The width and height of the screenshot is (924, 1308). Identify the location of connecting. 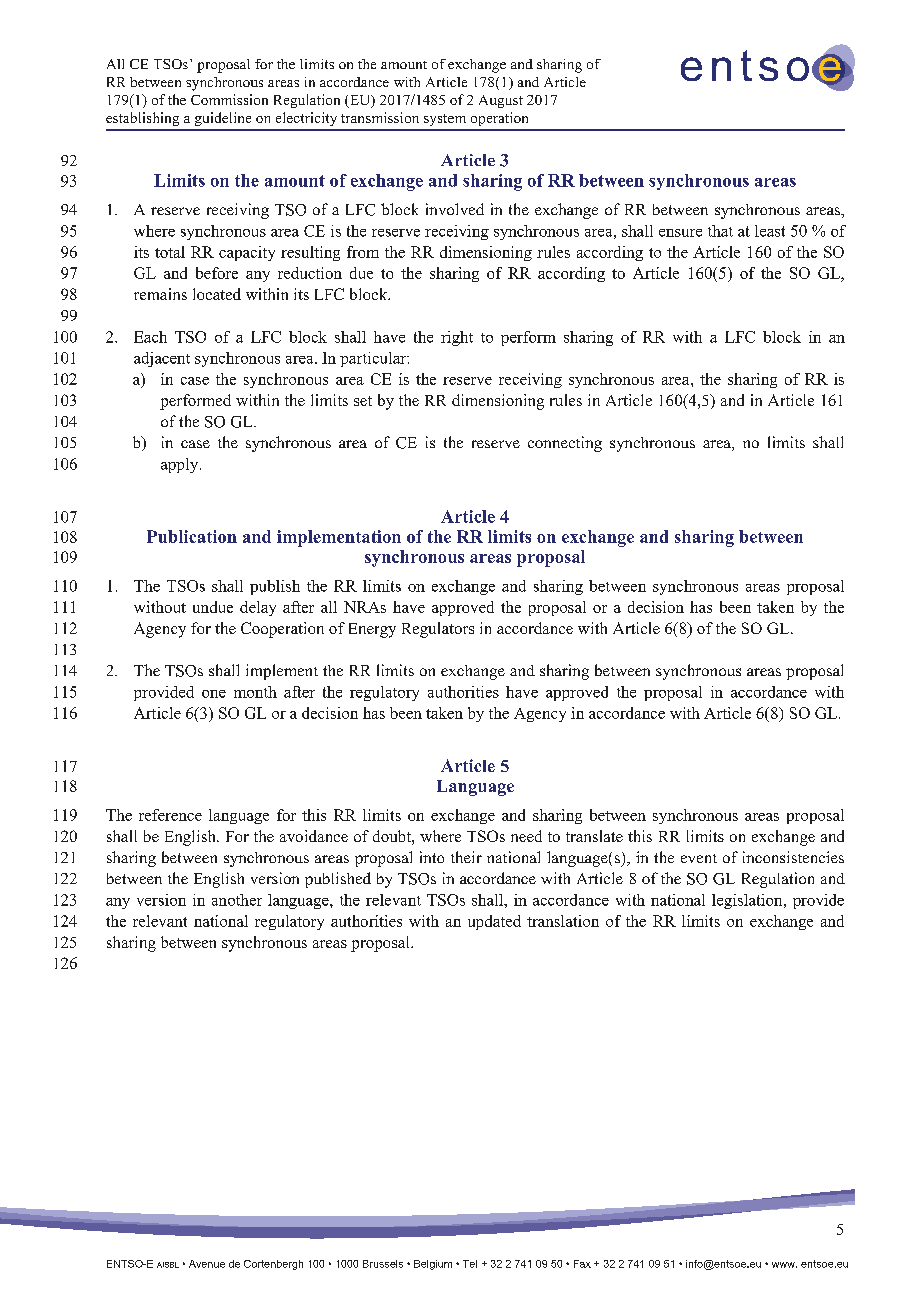
(565, 444).
